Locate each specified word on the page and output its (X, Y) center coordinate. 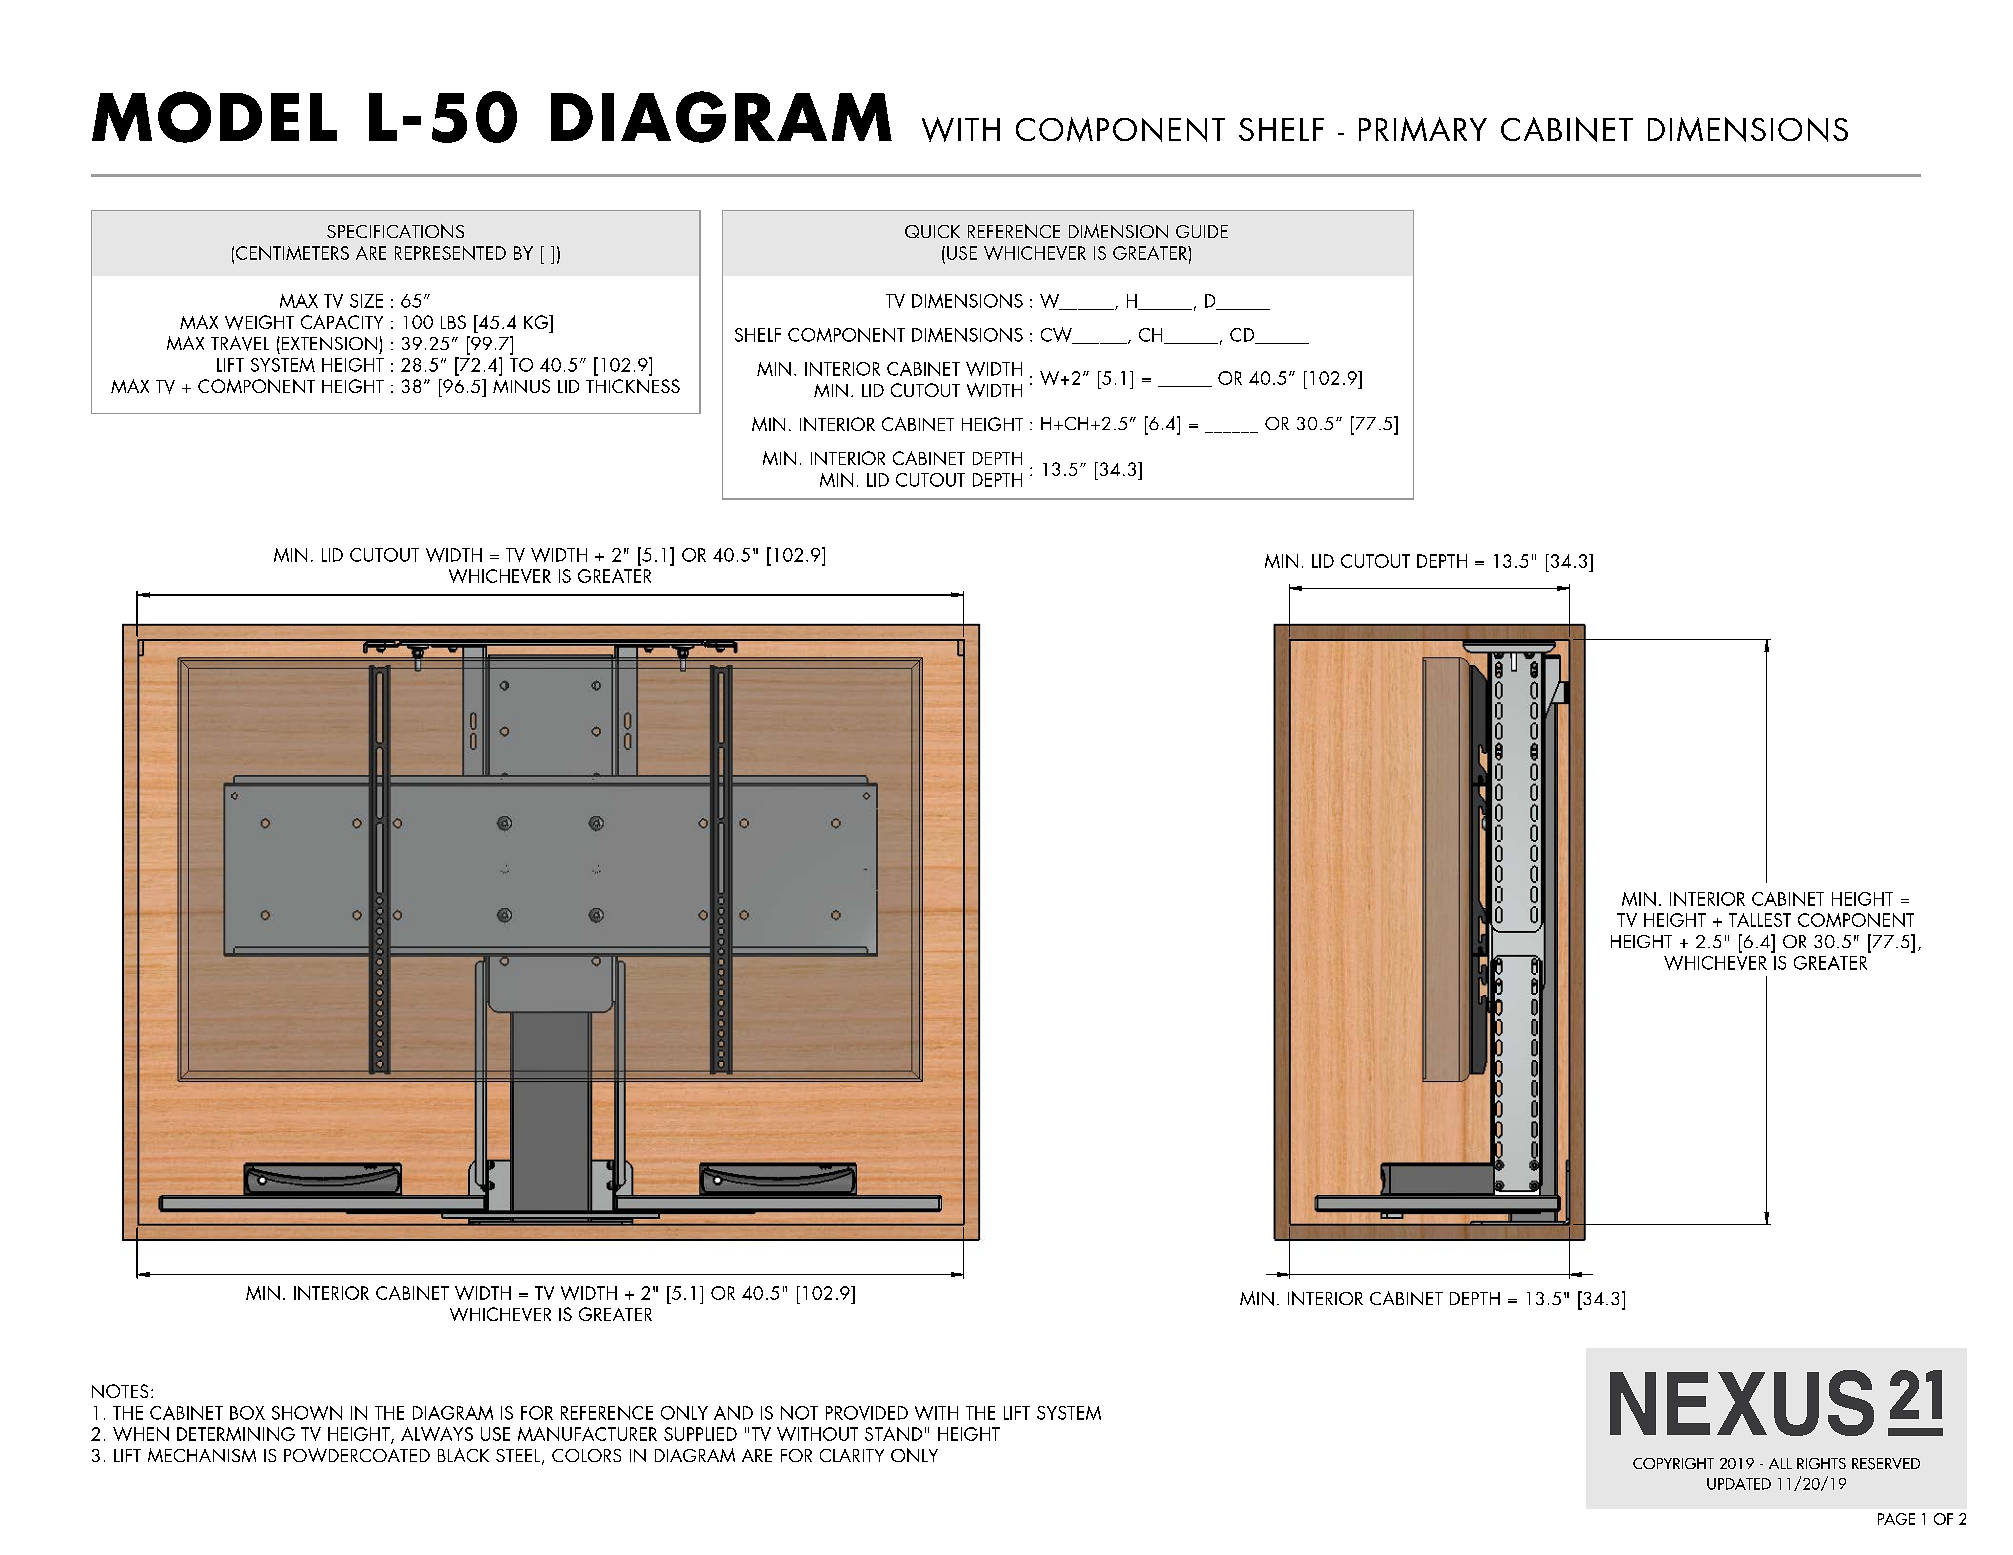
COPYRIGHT (1673, 1463)
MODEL (214, 117)
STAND (893, 1434)
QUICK (932, 231)
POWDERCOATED (357, 1455)
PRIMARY (1423, 129)
